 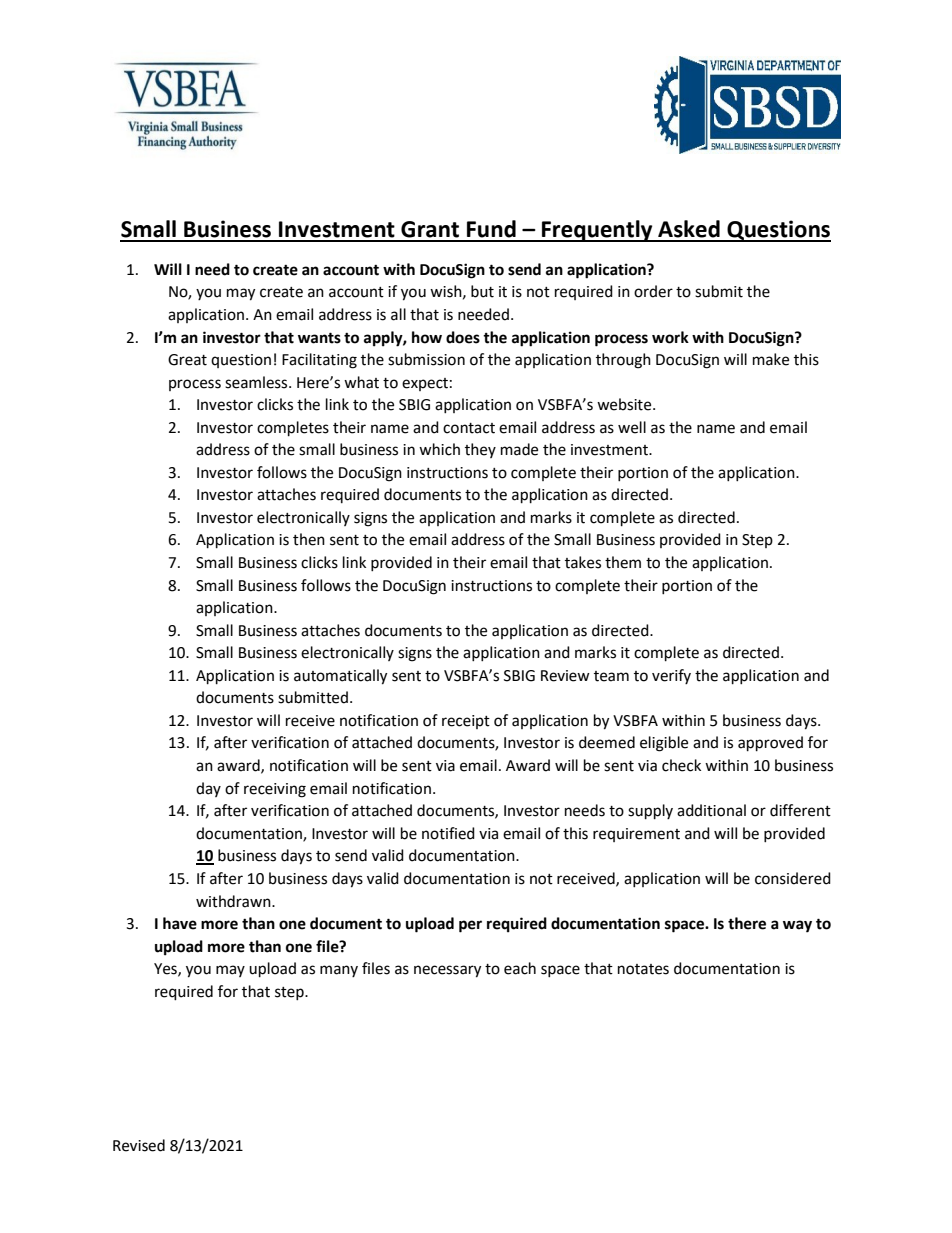 What do you see at coordinates (275, 790) in the screenshot?
I see `receiving` at bounding box center [275, 790].
